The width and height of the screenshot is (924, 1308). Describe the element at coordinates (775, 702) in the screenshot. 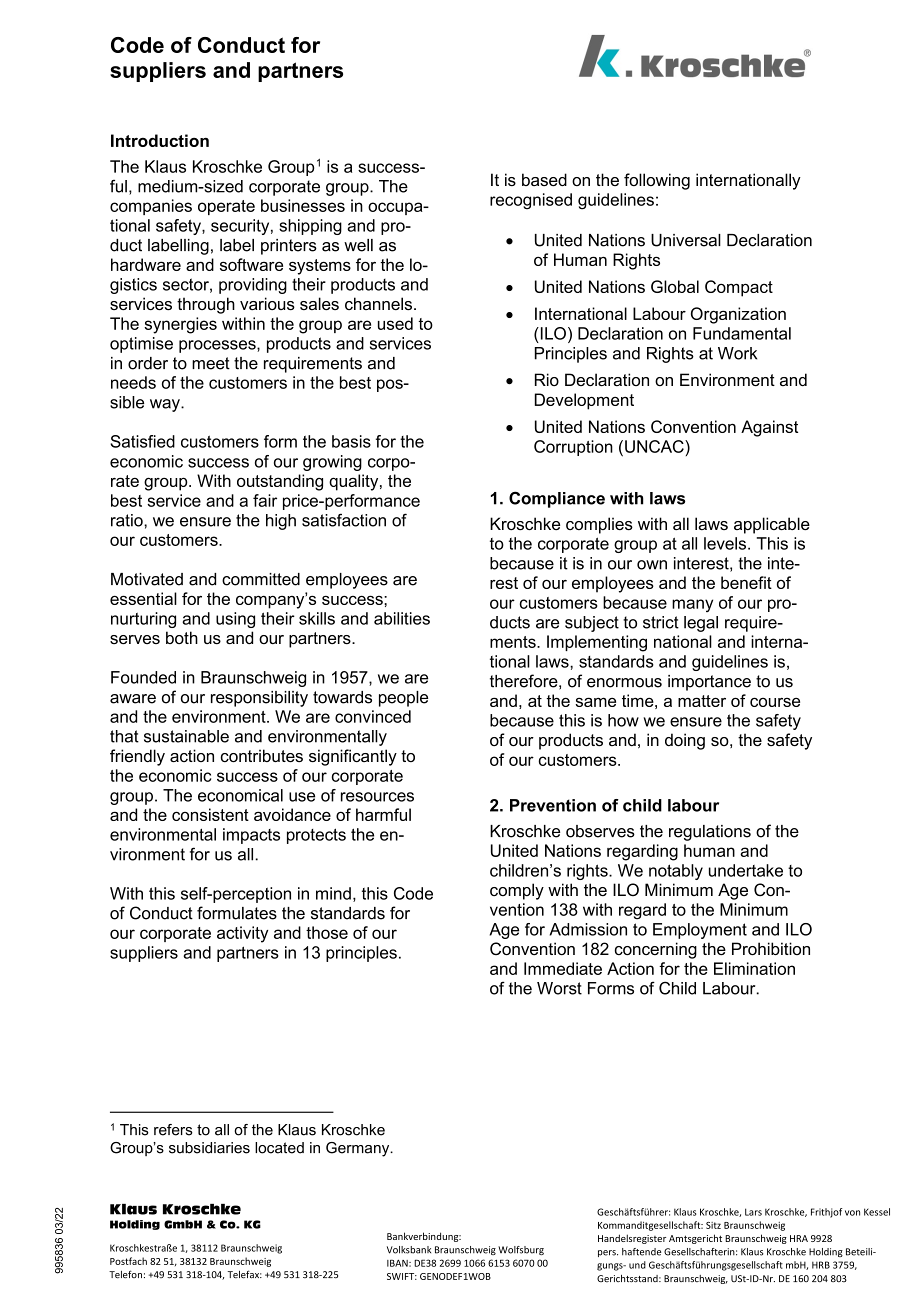

I see `course` at that location.
